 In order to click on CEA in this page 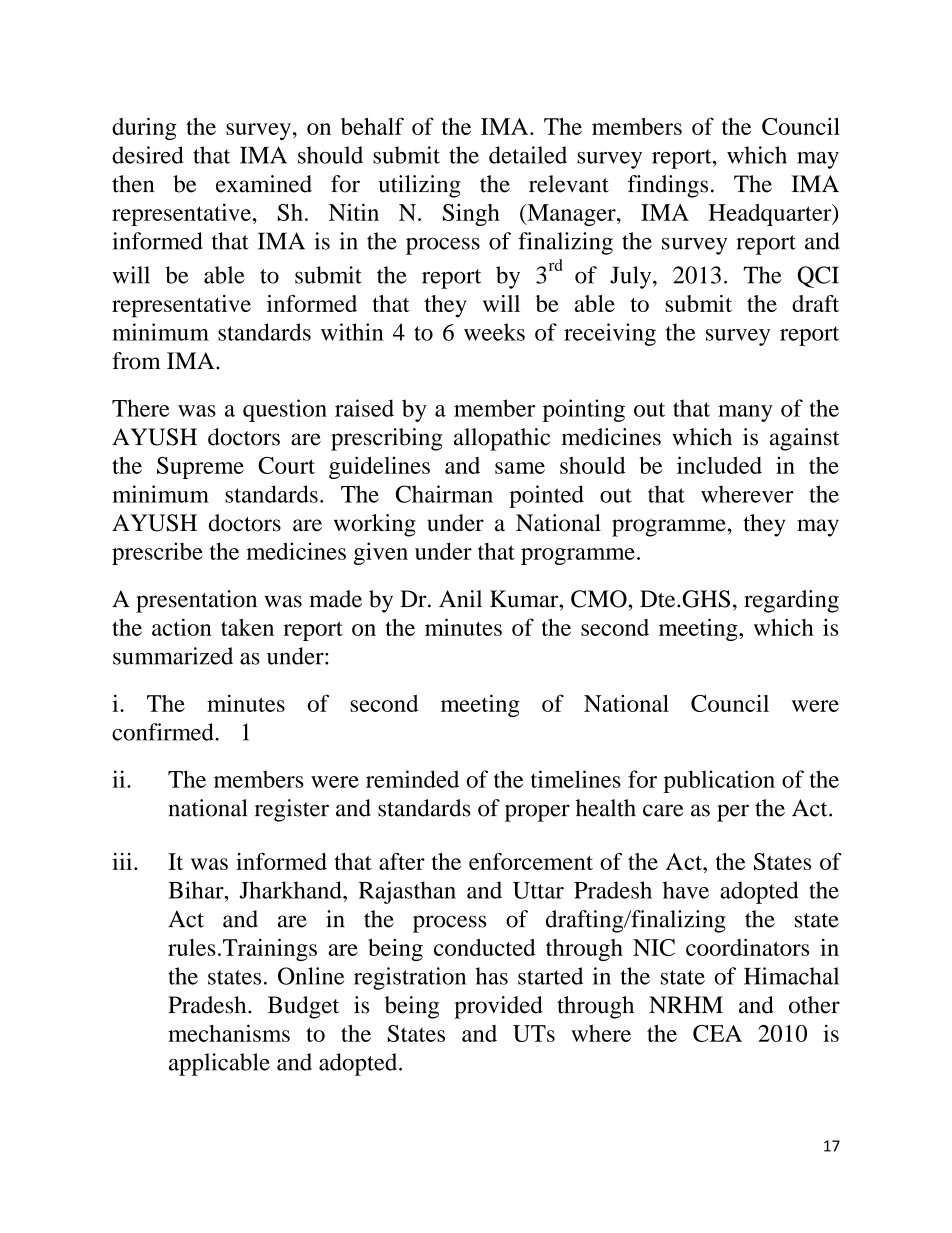, I will do `click(717, 1033)`.
